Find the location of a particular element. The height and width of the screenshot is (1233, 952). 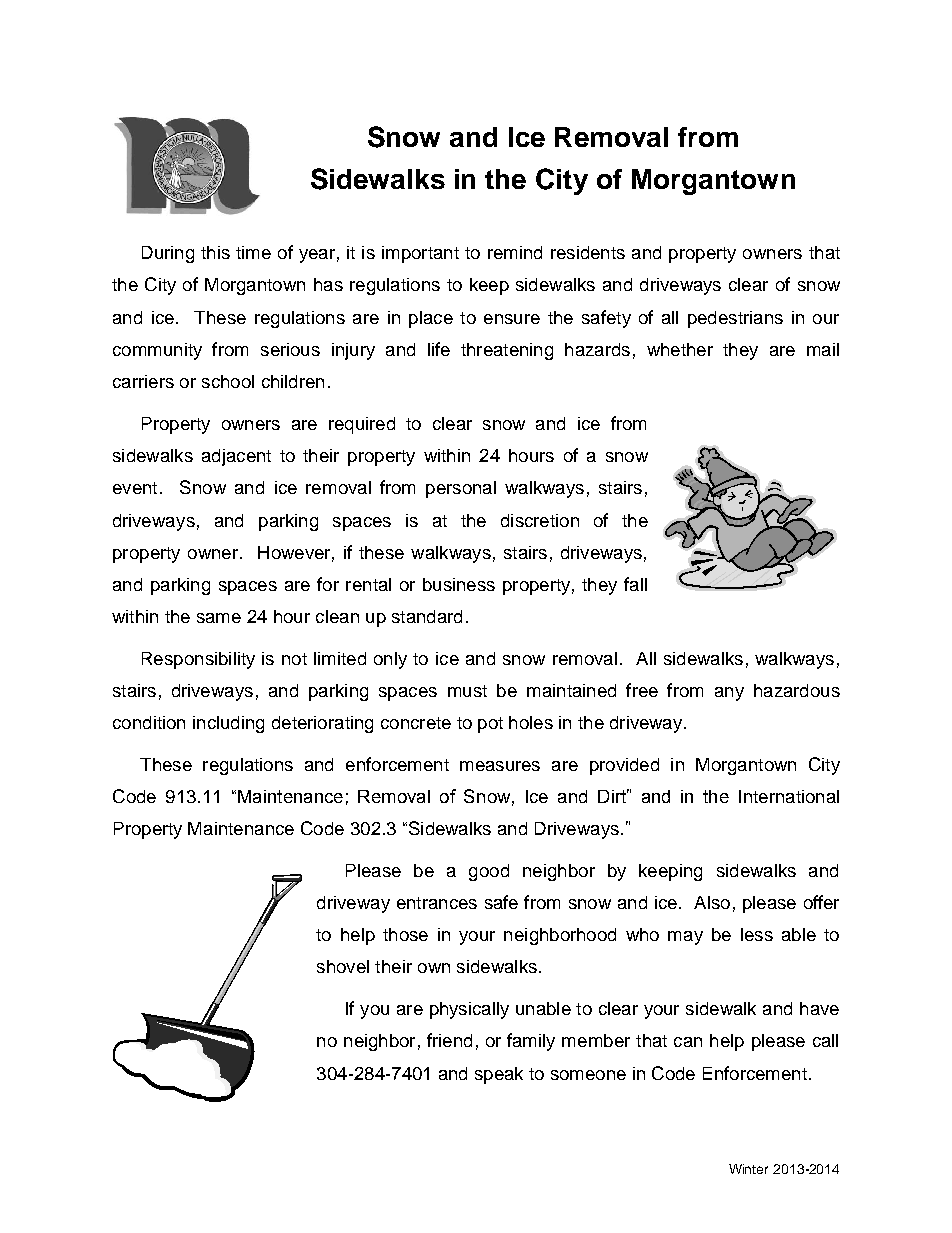

any is located at coordinates (729, 694).
